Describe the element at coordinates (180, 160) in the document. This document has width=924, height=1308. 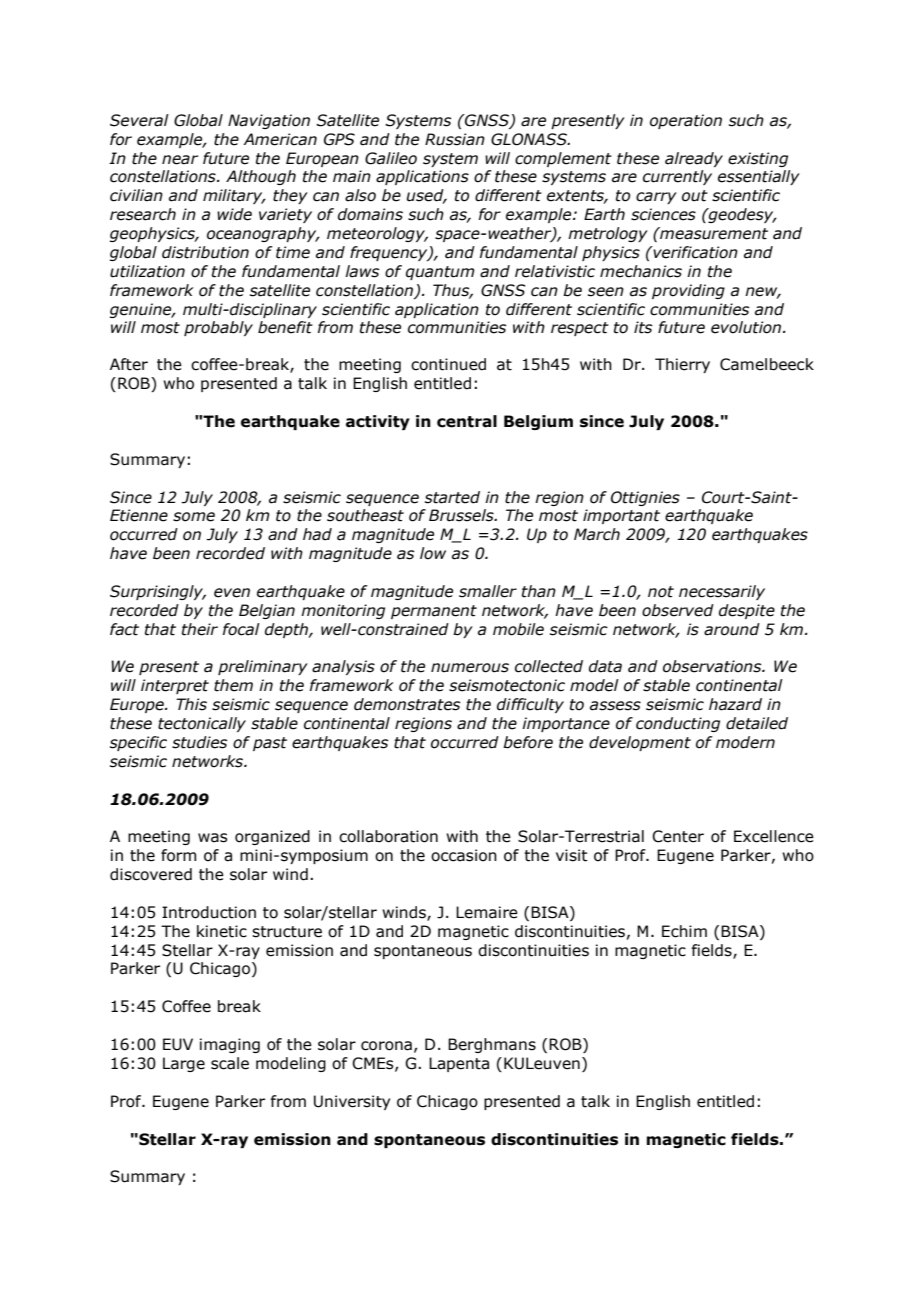
I see `near` at that location.
